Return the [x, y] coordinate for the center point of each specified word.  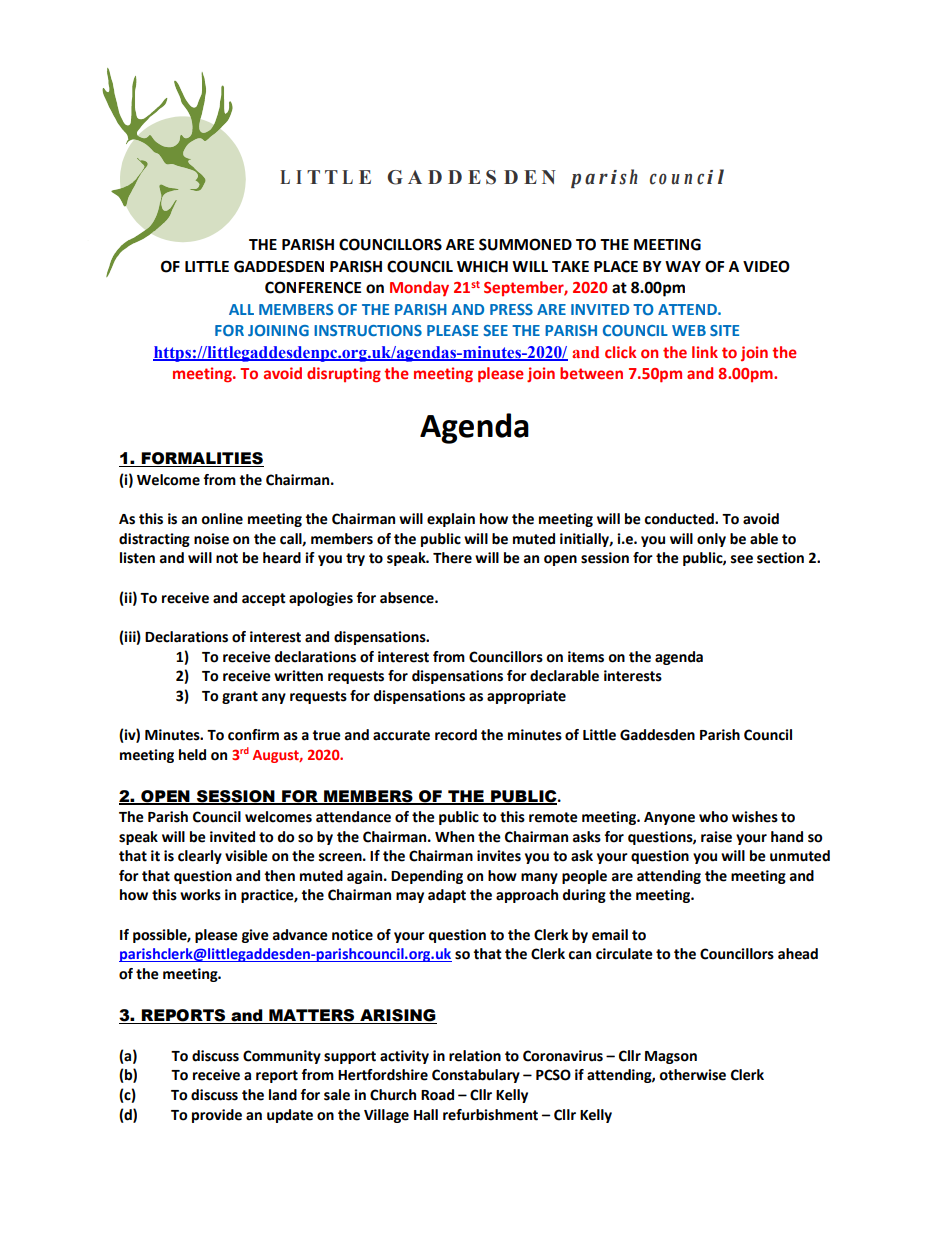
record [456, 735]
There [452, 558]
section [780, 558]
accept [264, 599]
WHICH [482, 266]
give [255, 936]
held [192, 755]
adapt [447, 896]
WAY [683, 266]
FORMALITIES [202, 459]
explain [451, 520]
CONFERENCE [313, 287]
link [705, 352]
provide [217, 1116]
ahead [798, 954]
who [713, 817]
